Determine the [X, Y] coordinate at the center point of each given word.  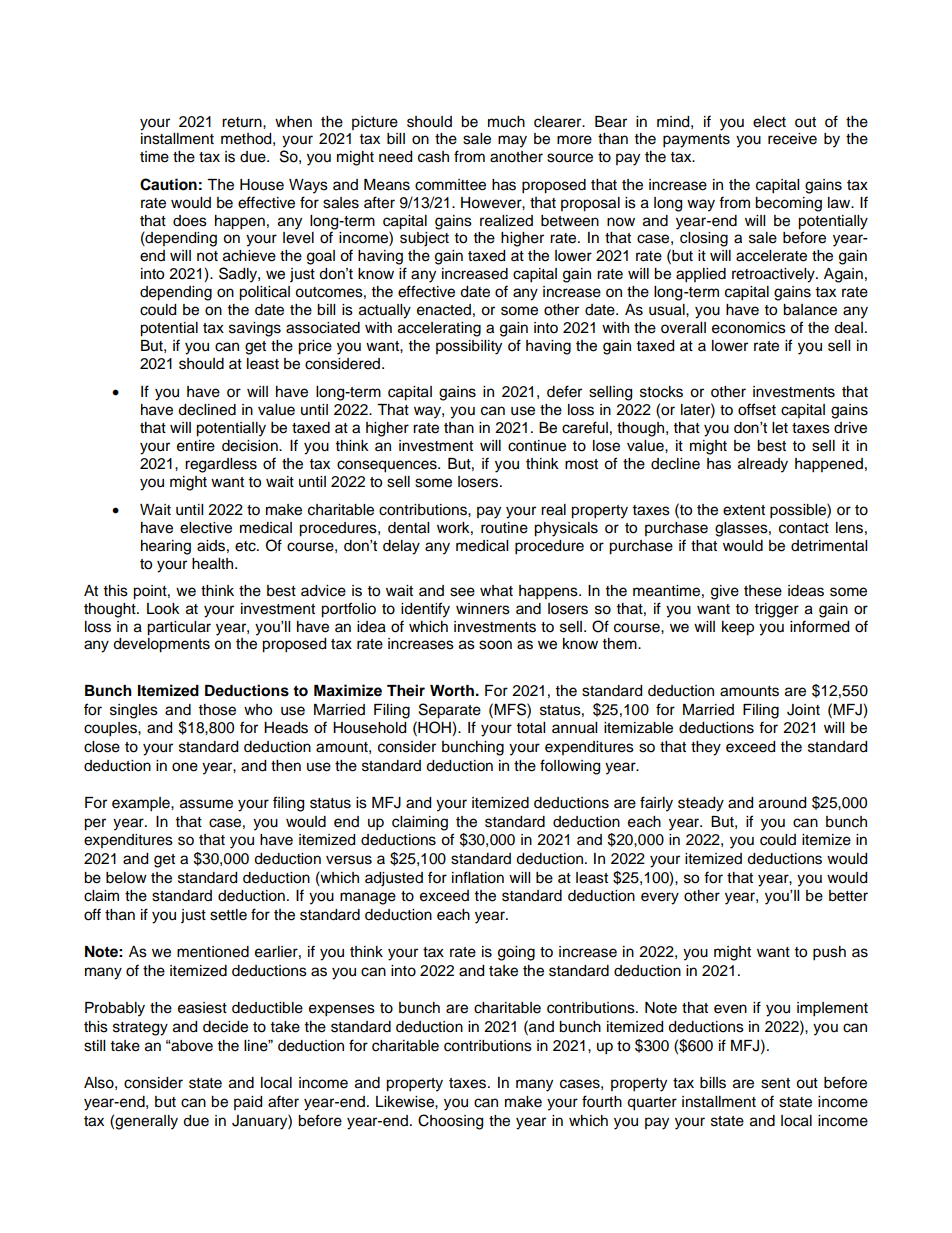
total [531, 728]
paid [248, 1103]
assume [206, 804]
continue [537, 446]
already [763, 465]
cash [433, 157]
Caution [168, 184]
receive [792, 139]
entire [196, 446]
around [782, 803]
